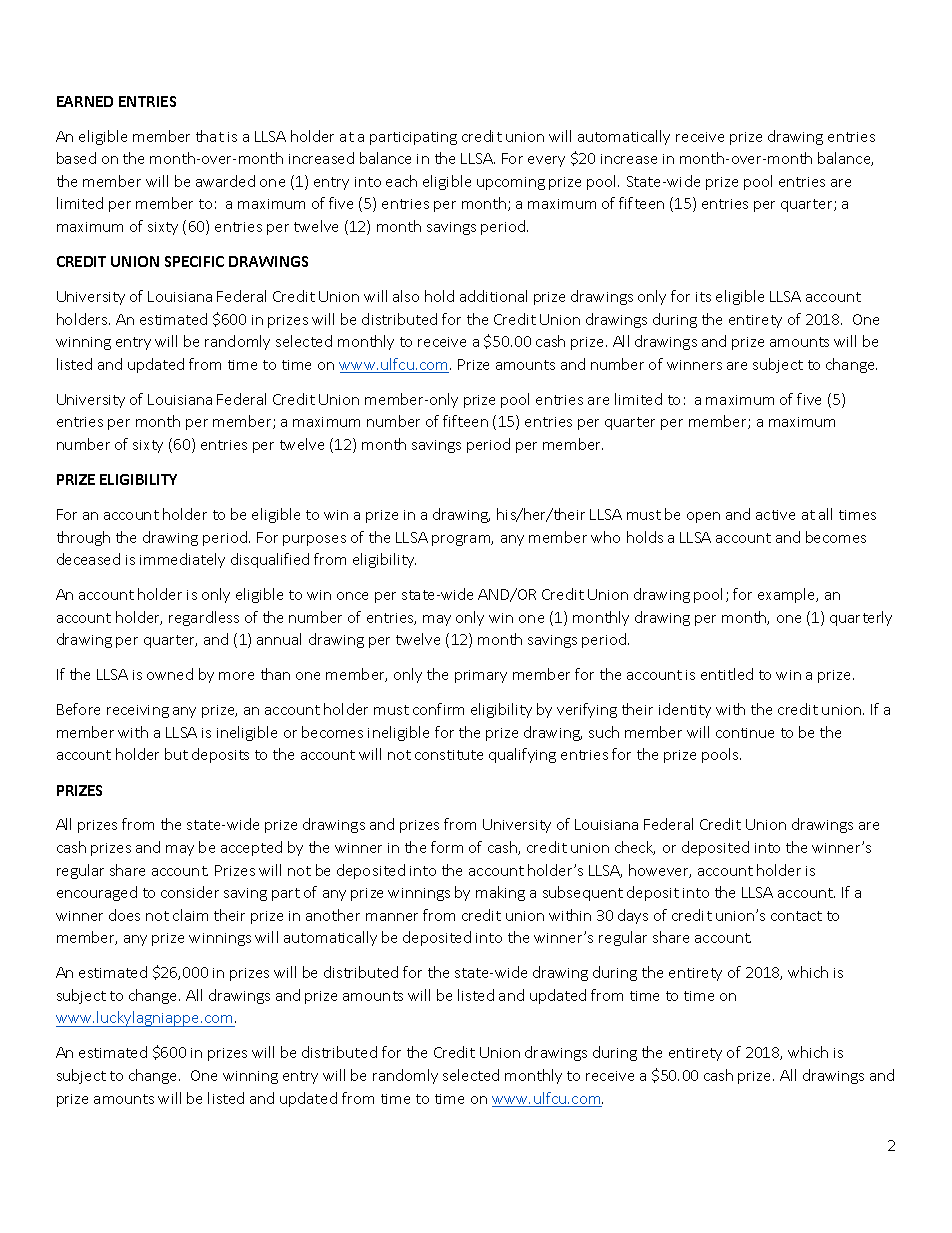 The image size is (952, 1233). What do you see at coordinates (204, 618) in the document?
I see `regardless` at bounding box center [204, 618].
